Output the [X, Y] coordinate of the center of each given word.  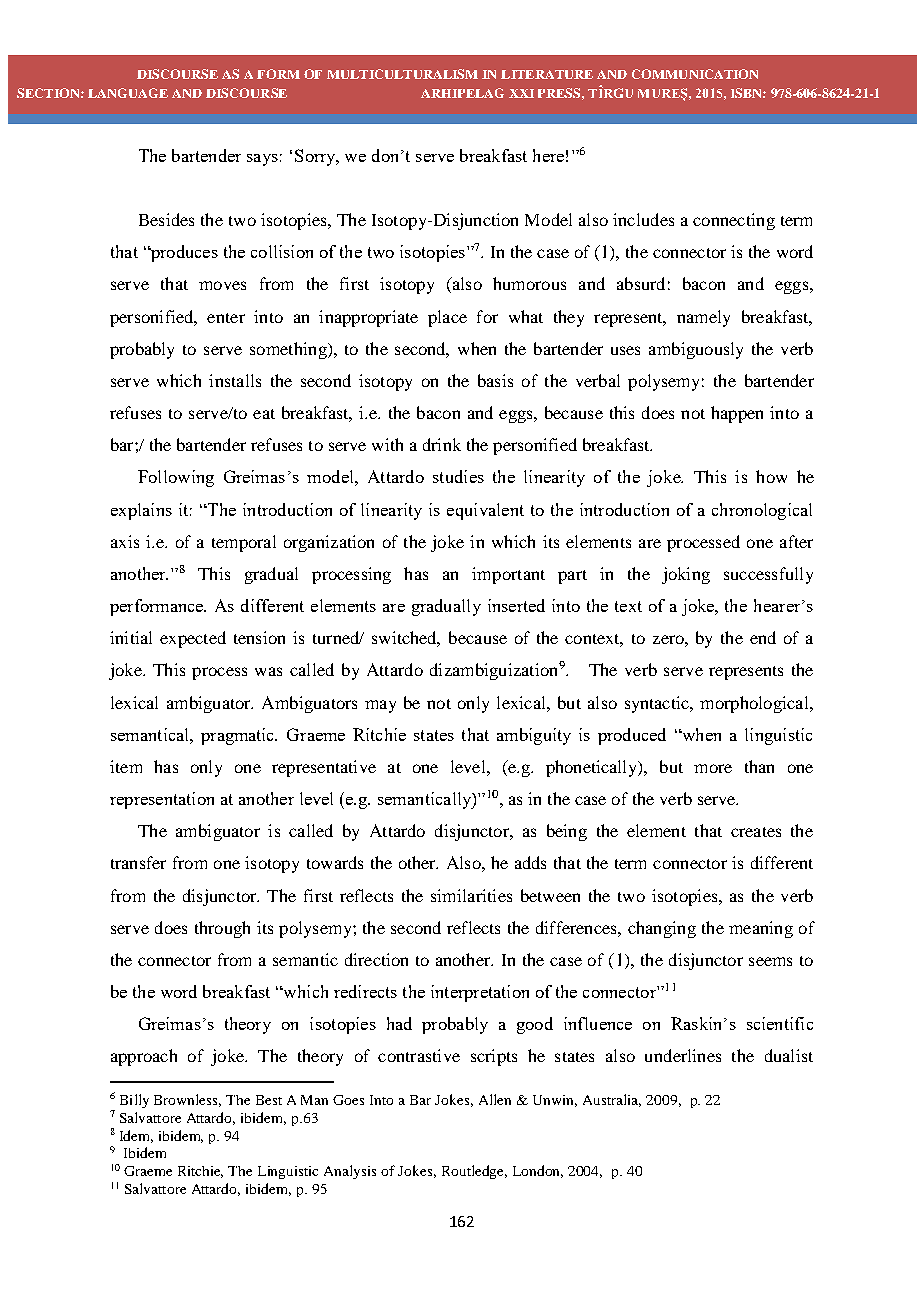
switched [406, 639]
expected [193, 639]
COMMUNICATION [695, 74]
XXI [521, 93]
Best [269, 1100]
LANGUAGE [128, 93]
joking [686, 575]
